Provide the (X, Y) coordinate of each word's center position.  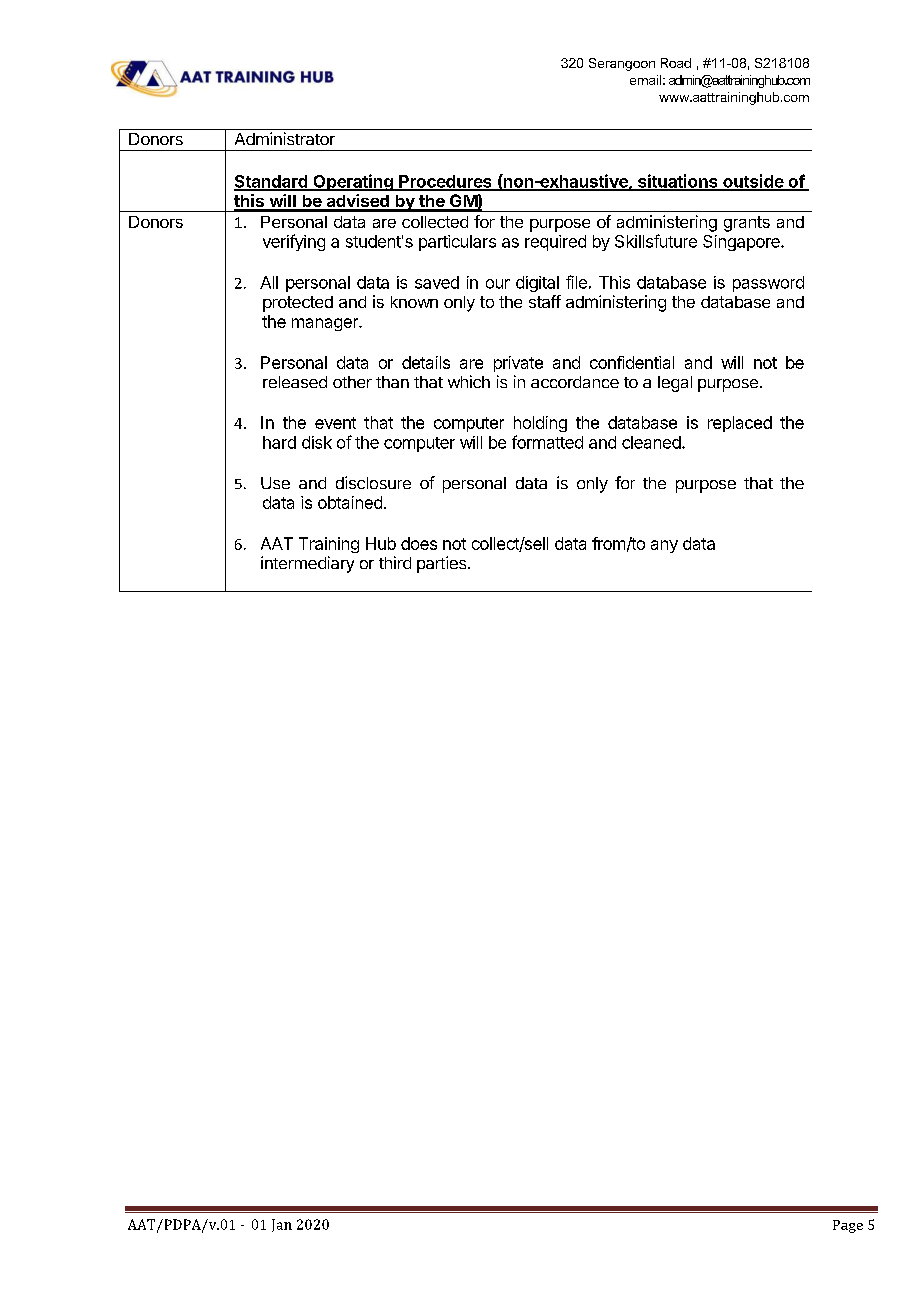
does (419, 543)
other (352, 382)
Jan (282, 1225)
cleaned (652, 442)
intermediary (307, 564)
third (395, 562)
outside (753, 182)
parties (443, 564)
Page (848, 1226)
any (664, 546)
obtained (350, 502)
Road (676, 63)
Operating (353, 182)
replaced (740, 424)
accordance (575, 382)
